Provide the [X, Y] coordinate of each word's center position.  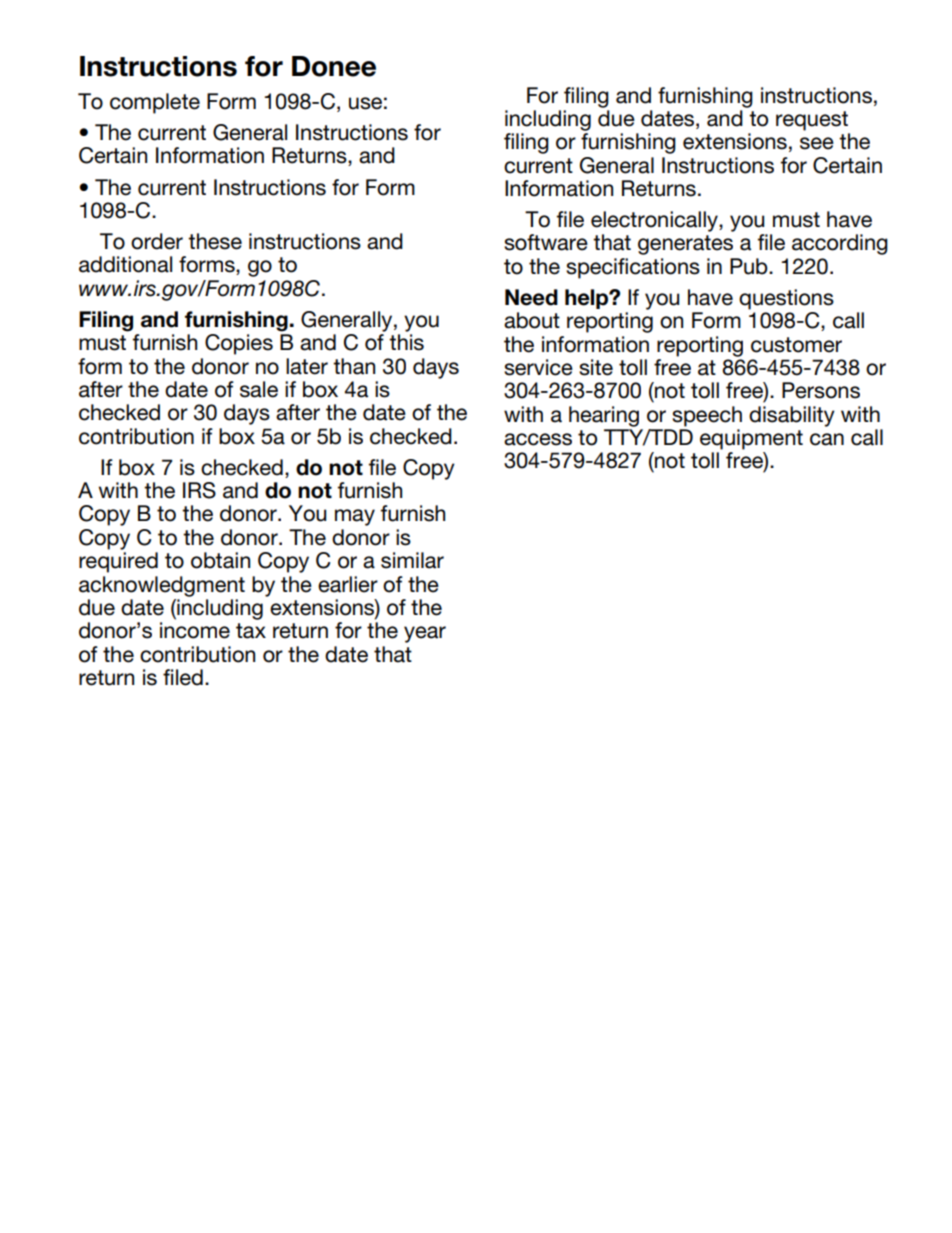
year [425, 634]
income [195, 630]
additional [125, 264]
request [812, 121]
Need [531, 297]
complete [155, 103]
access [538, 439]
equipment [751, 439]
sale [259, 389]
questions [786, 299]
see [817, 143]
